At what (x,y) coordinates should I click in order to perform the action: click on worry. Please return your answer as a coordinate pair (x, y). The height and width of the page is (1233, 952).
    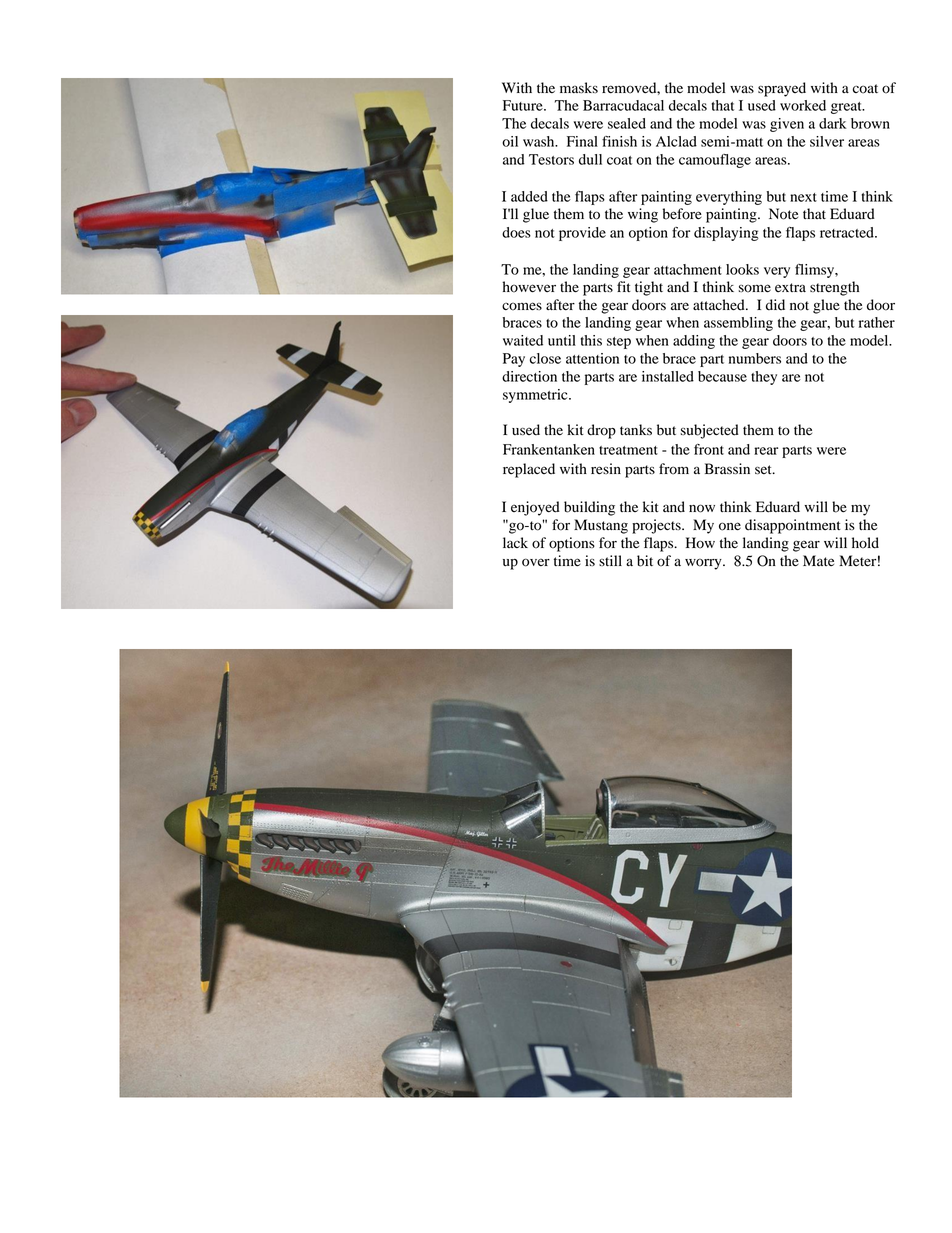
    Looking at the image, I should click on (704, 564).
